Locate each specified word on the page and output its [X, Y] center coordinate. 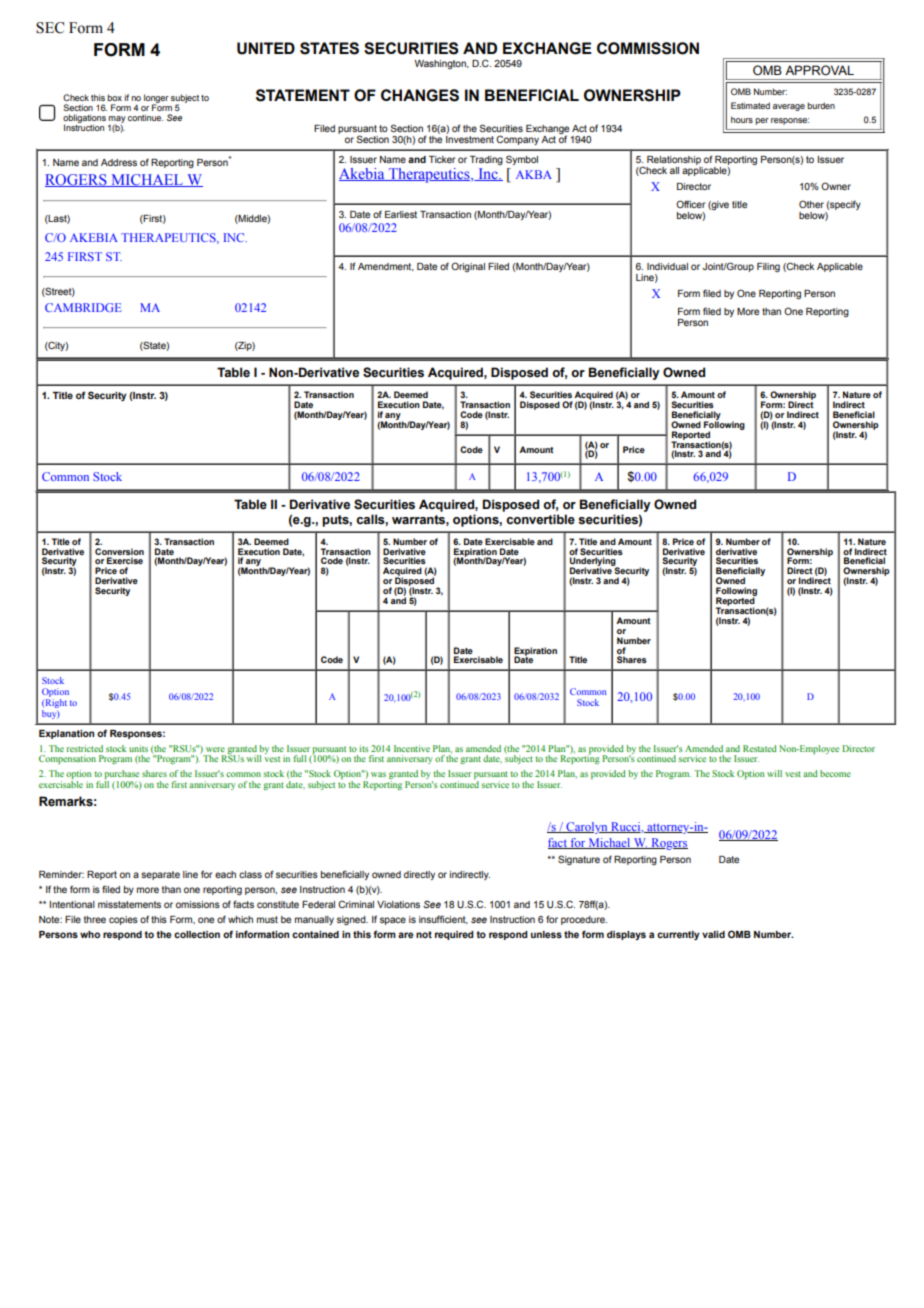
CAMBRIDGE [83, 307]
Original [468, 267]
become [835, 773]
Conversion [119, 551]
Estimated [750, 105]
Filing [768, 267]
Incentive [412, 748]
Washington [441, 64]
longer [156, 99]
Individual [667, 266]
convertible [540, 519]
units [138, 748]
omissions [198, 904]
